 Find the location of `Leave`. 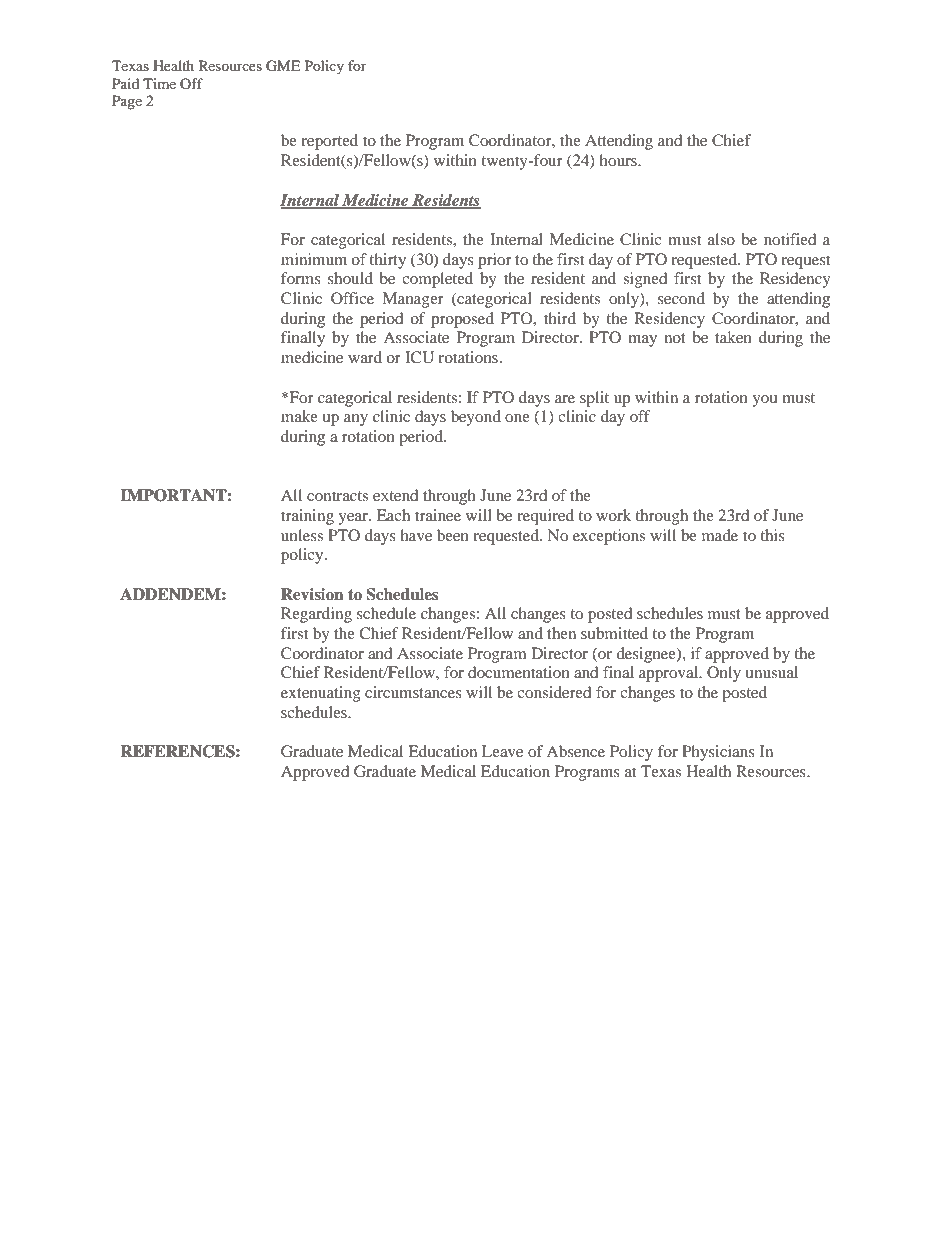

Leave is located at coordinates (502, 751).
